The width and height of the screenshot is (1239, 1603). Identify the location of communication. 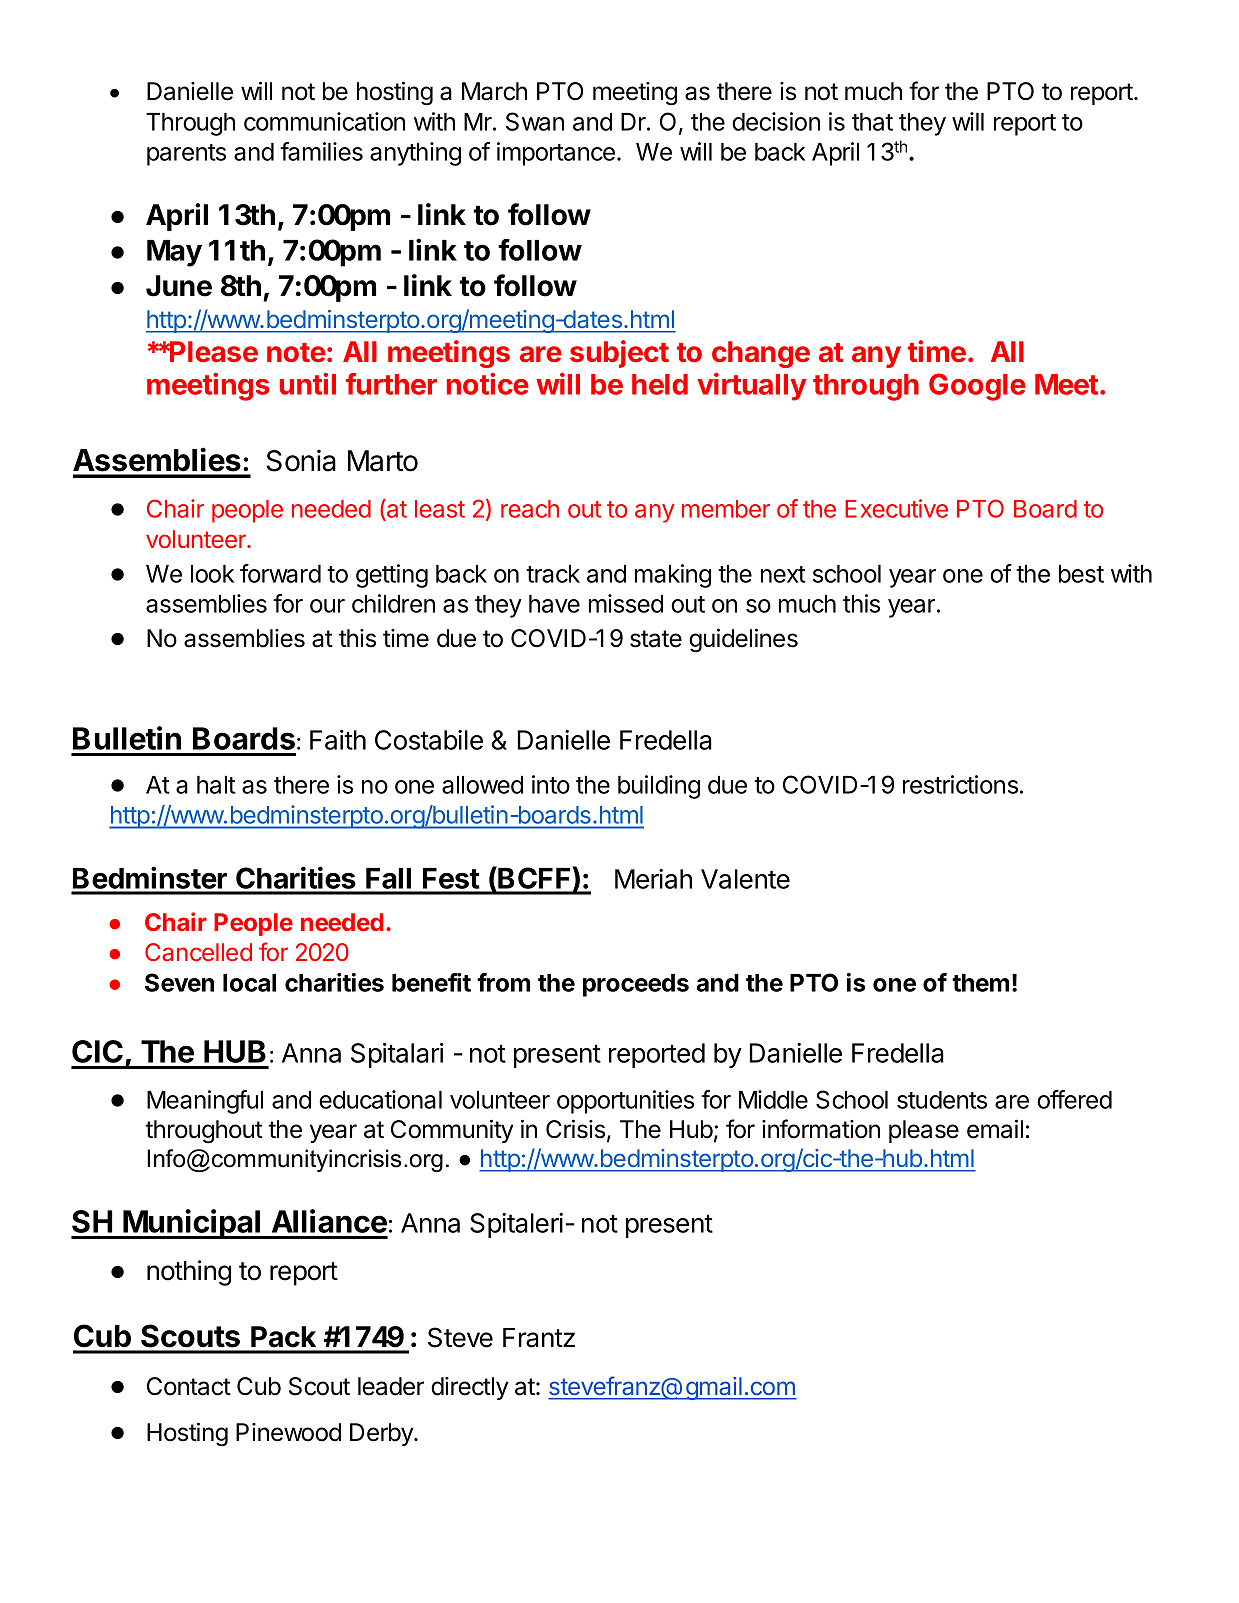
(324, 121).
